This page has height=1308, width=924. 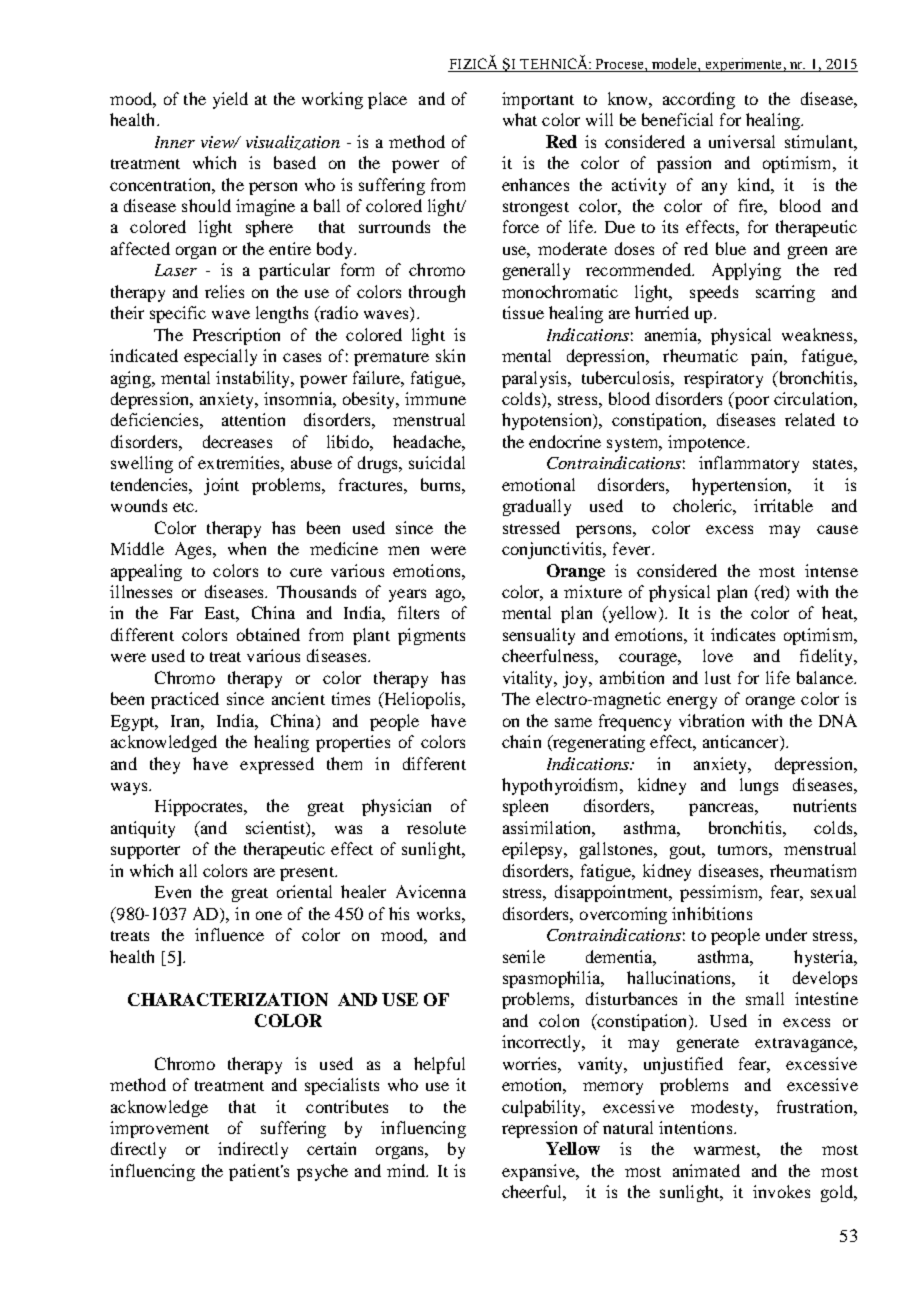 What do you see at coordinates (440, 913) in the page?
I see `works` at bounding box center [440, 913].
